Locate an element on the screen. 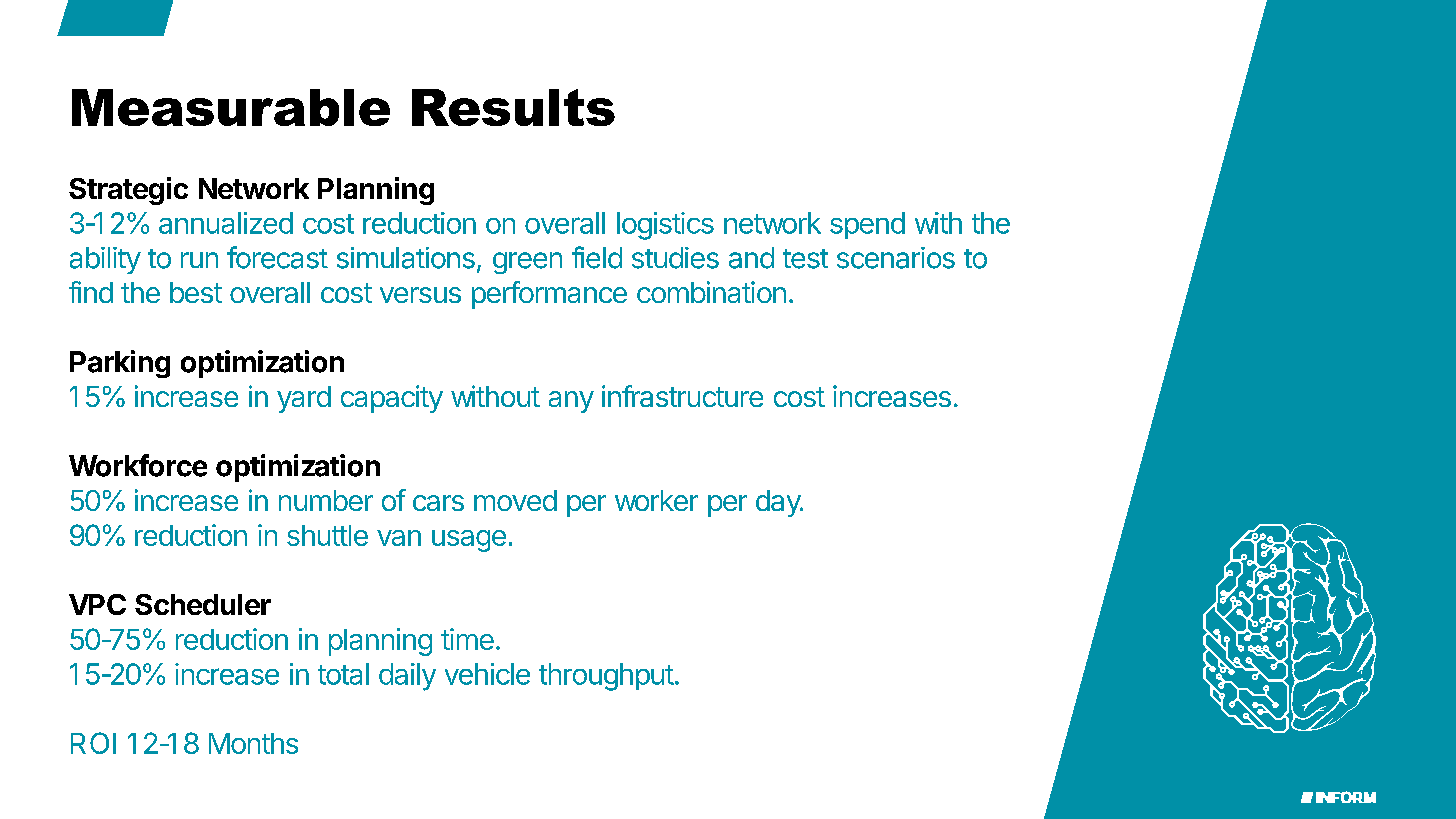 Image resolution: width=1456 pixels, height=819 pixels. vehicle is located at coordinates (487, 674).
